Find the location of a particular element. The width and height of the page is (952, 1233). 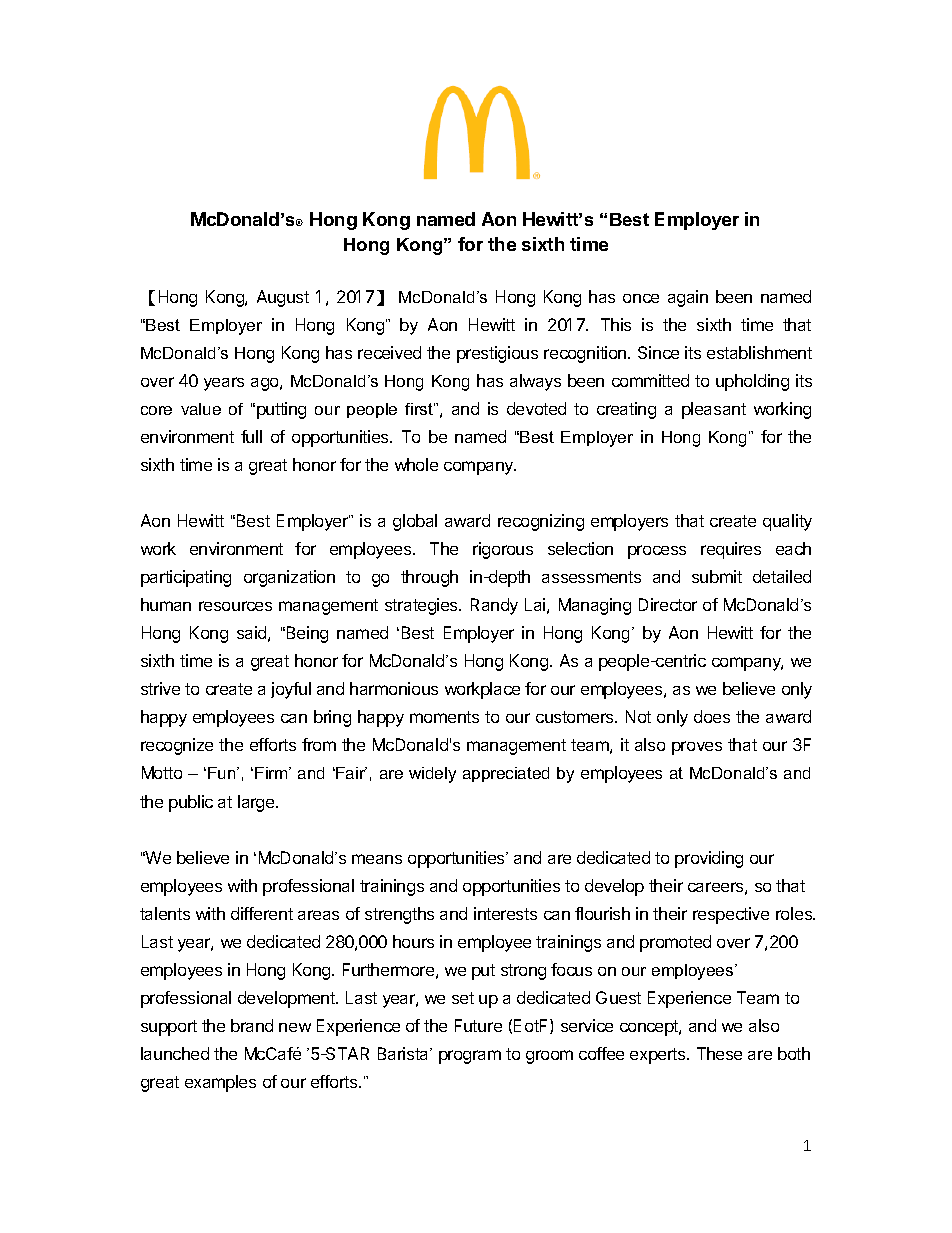

again is located at coordinates (688, 298).
